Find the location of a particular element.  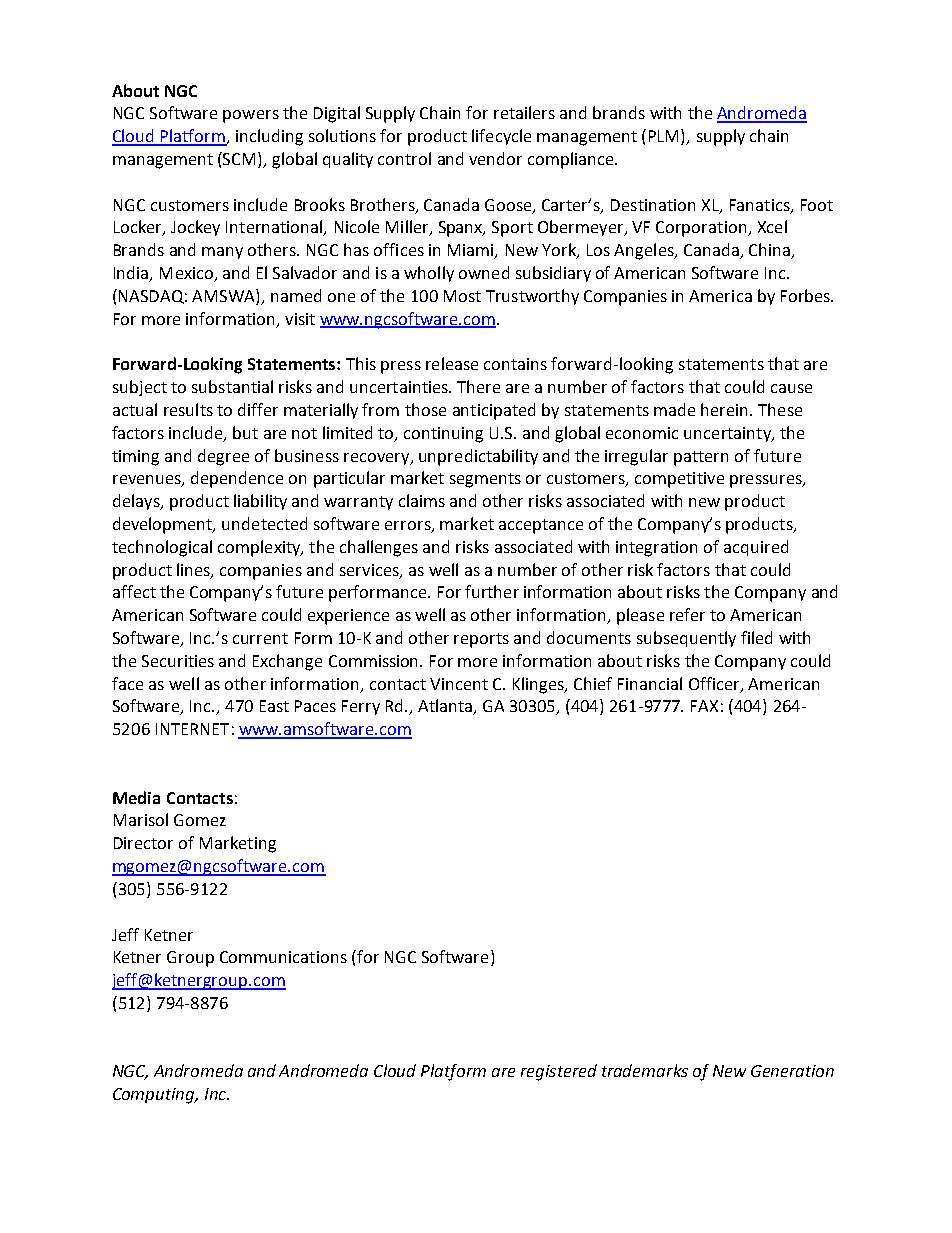

refer is located at coordinates (687, 614).
